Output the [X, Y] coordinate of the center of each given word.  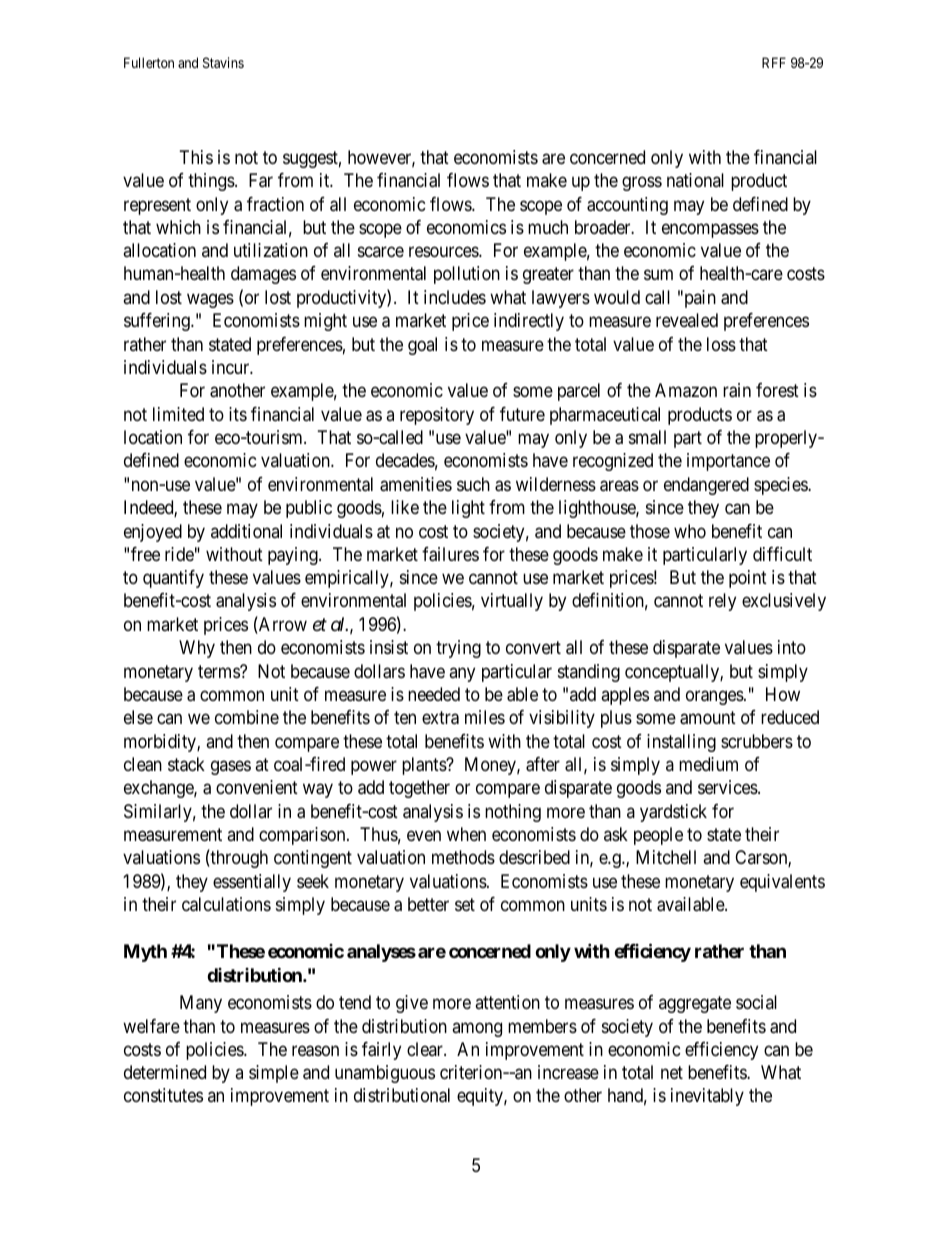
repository [437, 416]
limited [178, 414]
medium [708, 764]
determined [165, 1072]
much [548, 227]
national [695, 180]
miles [485, 717]
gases [231, 767]
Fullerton [149, 62]
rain [737, 390]
